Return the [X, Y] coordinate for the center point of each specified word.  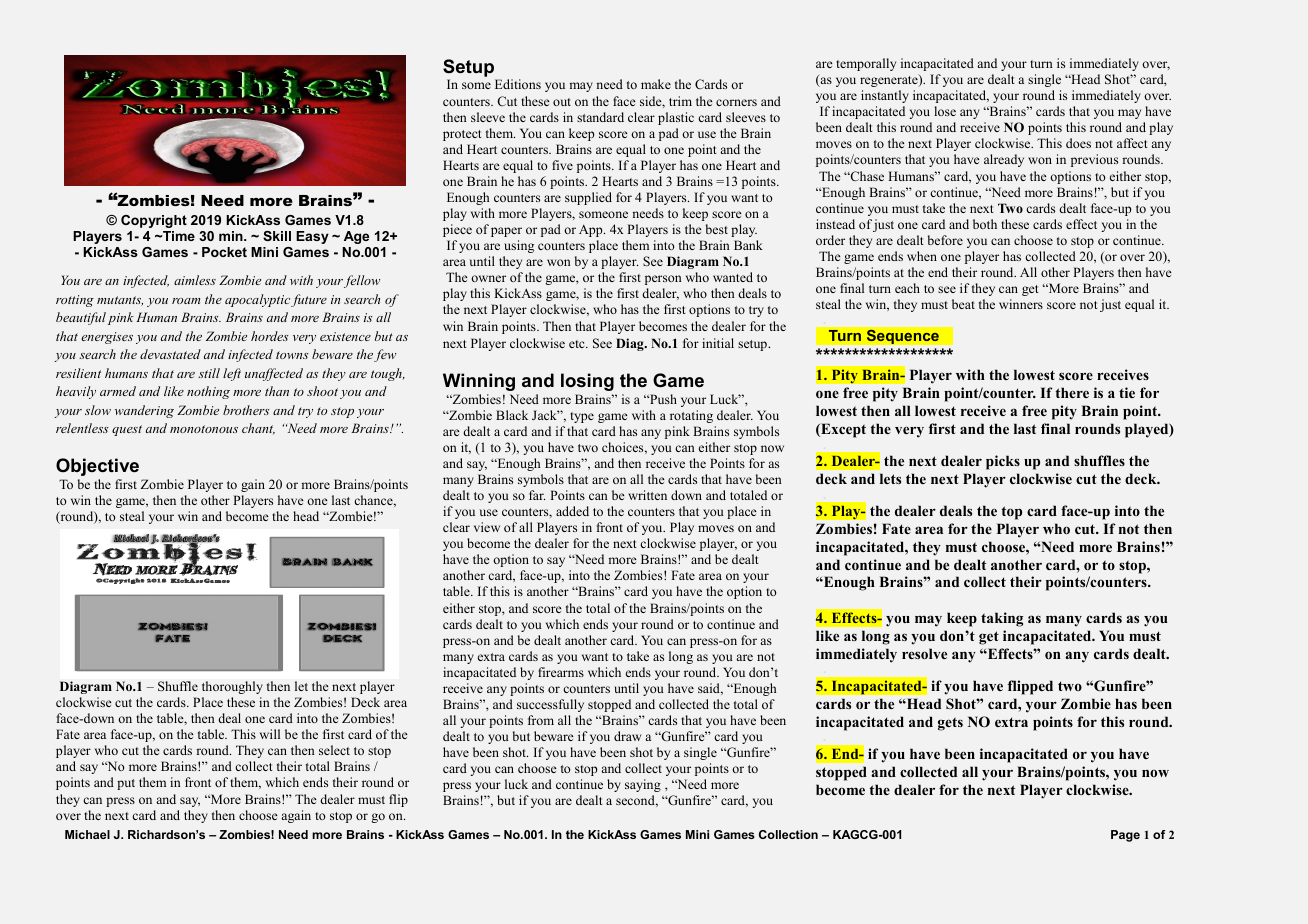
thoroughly [232, 687]
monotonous [204, 429]
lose [945, 111]
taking [1002, 619]
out [562, 102]
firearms [561, 672]
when [922, 256]
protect [462, 135]
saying [643, 785]
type [582, 417]
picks [1003, 462]
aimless [195, 280]
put [126, 784]
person [663, 280]
